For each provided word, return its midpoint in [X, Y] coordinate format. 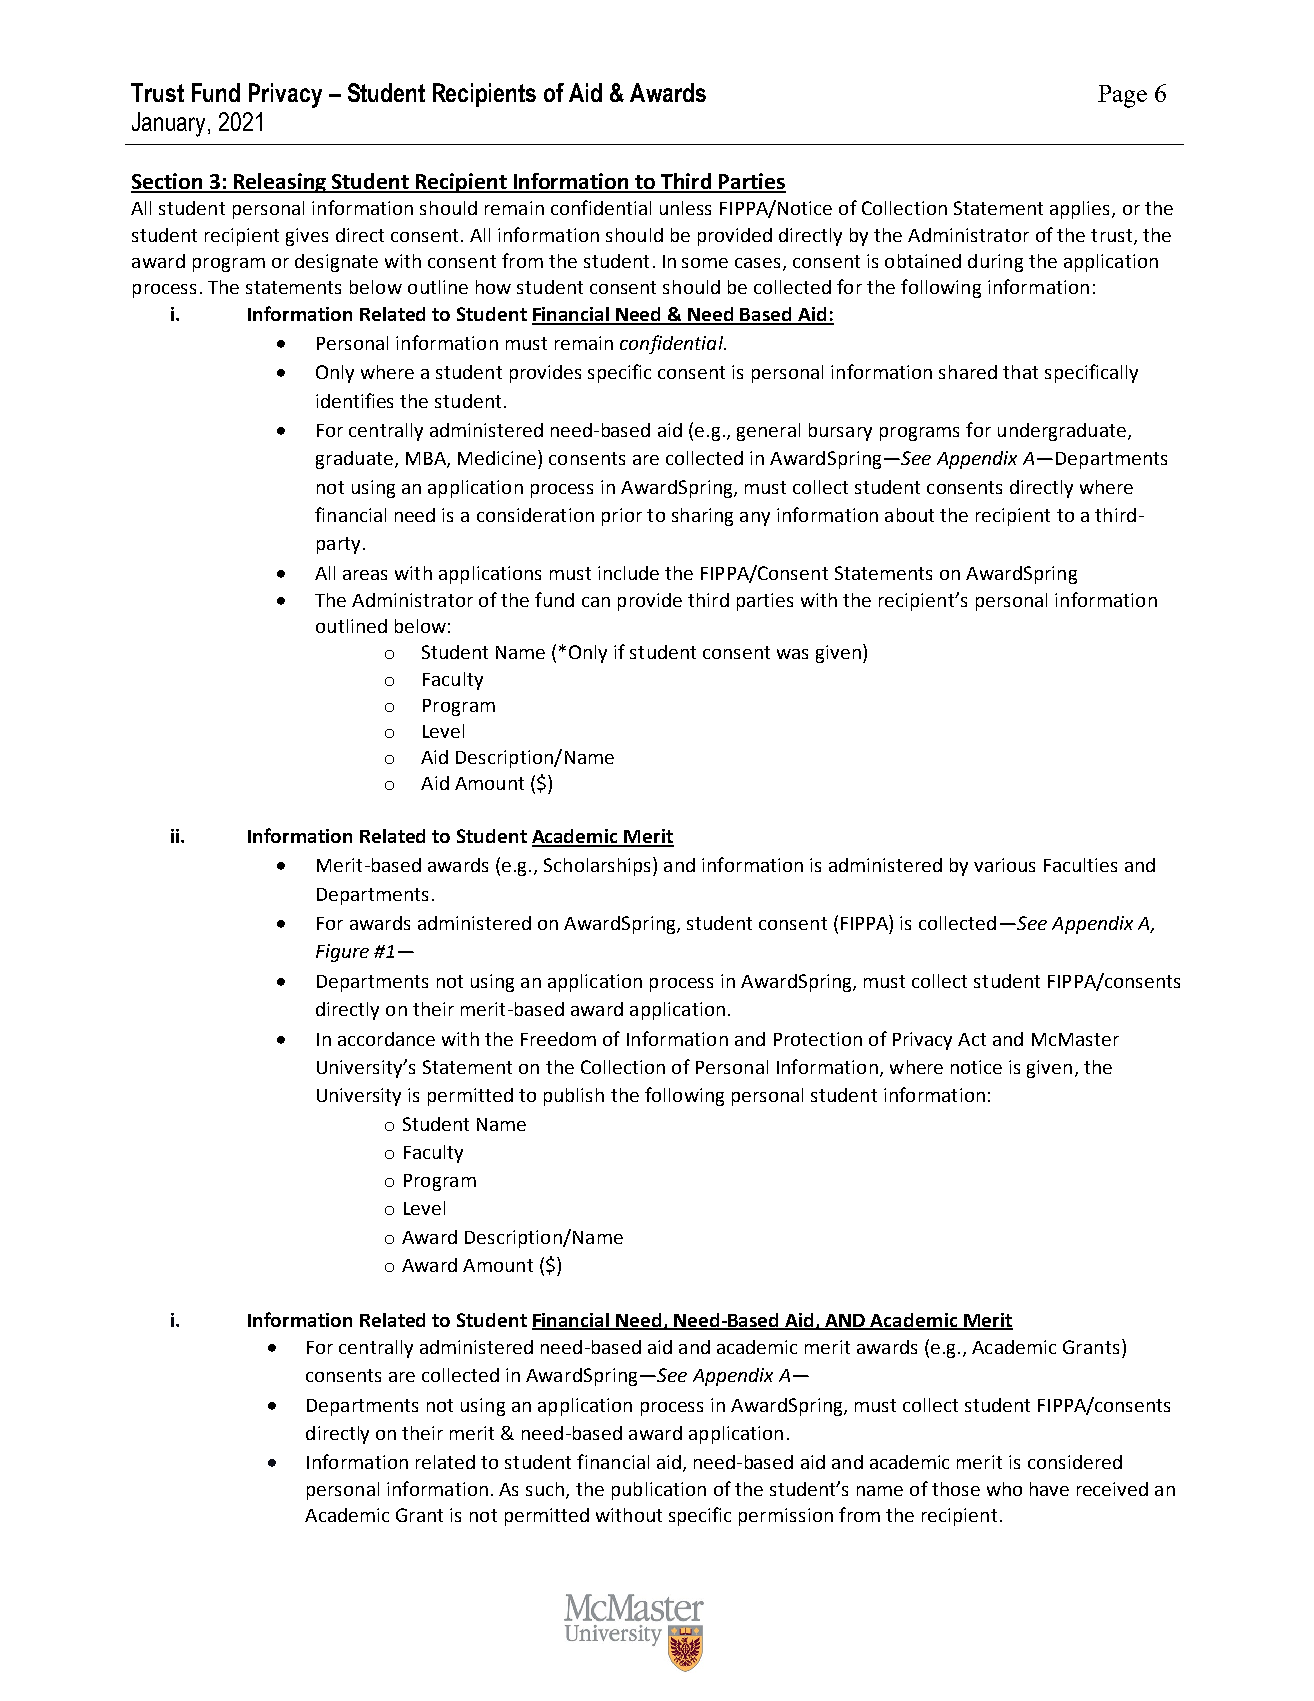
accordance [386, 1039]
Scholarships [599, 866]
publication [659, 1491]
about [909, 515]
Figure [342, 953]
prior [622, 517]
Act [972, 1039]
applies [1081, 210]
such [546, 1490]
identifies [354, 400]
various [1004, 865]
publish [574, 1097]
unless [685, 208]
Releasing [280, 183]
